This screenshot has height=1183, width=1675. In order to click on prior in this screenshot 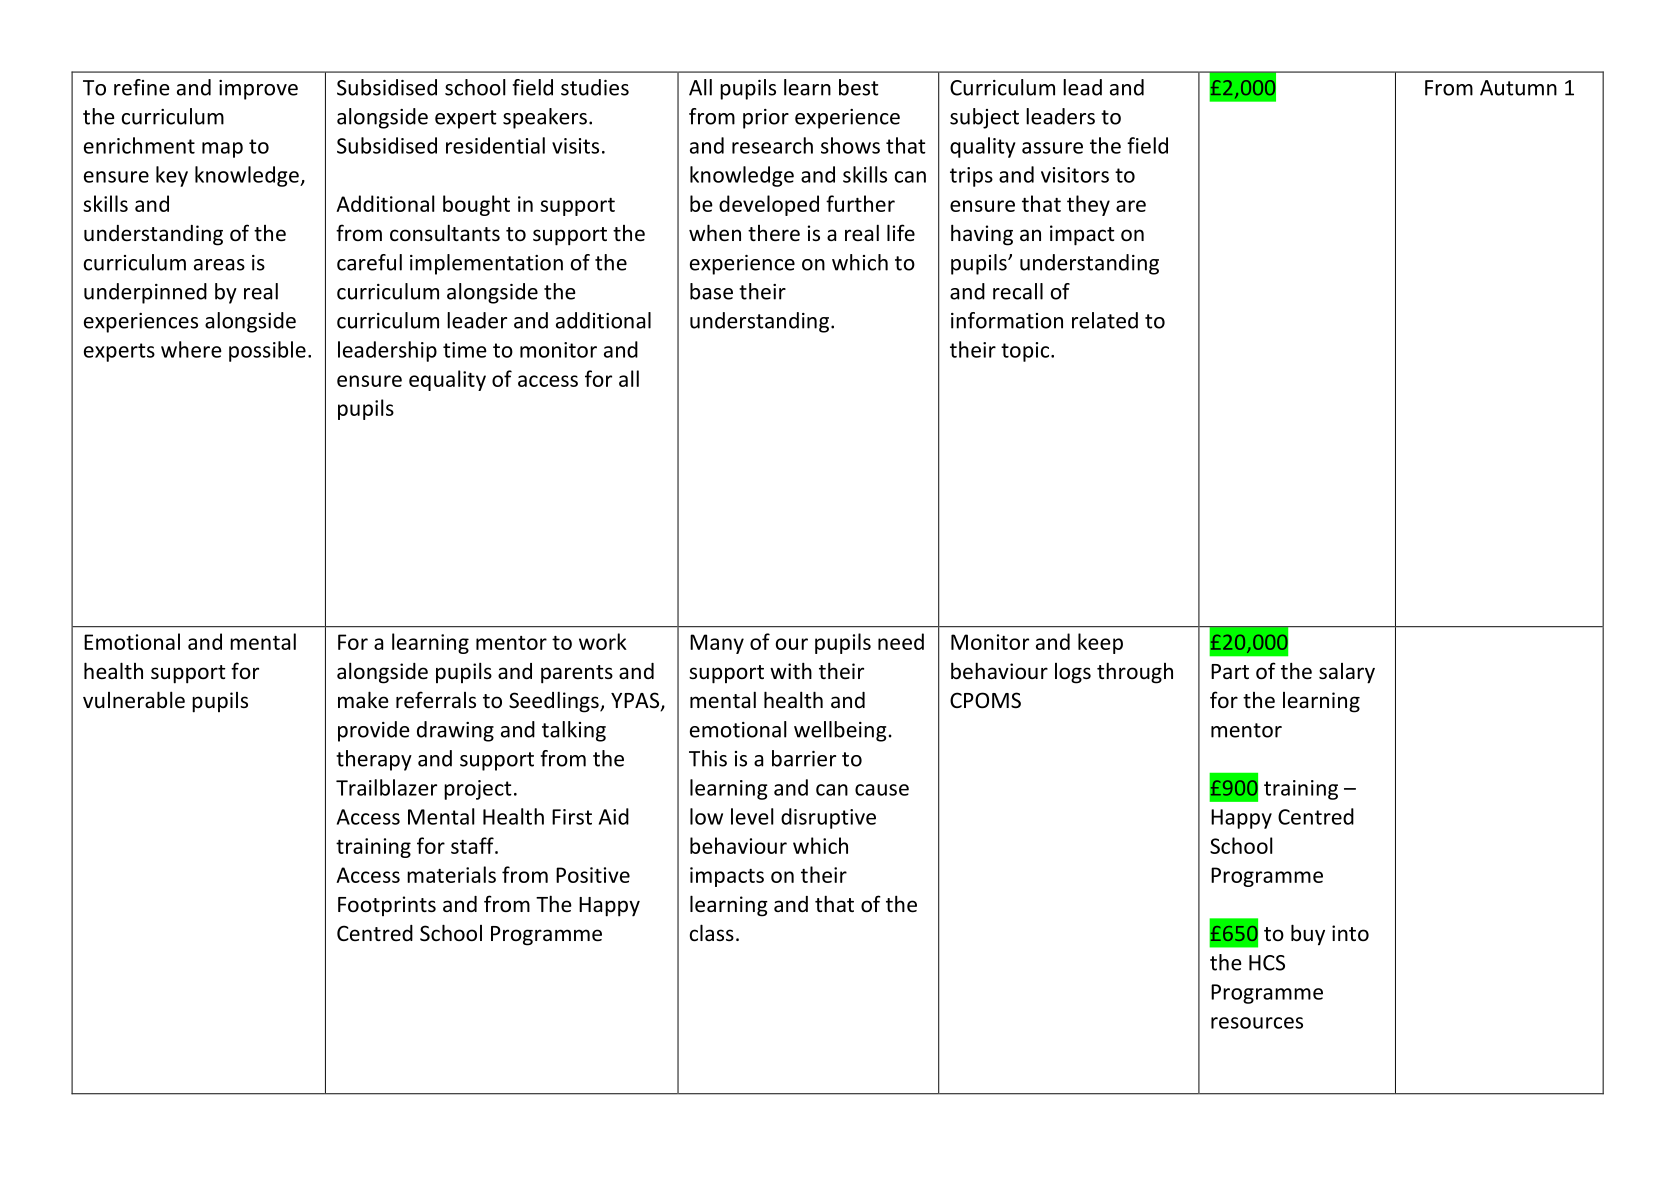, I will do `click(766, 119)`.
